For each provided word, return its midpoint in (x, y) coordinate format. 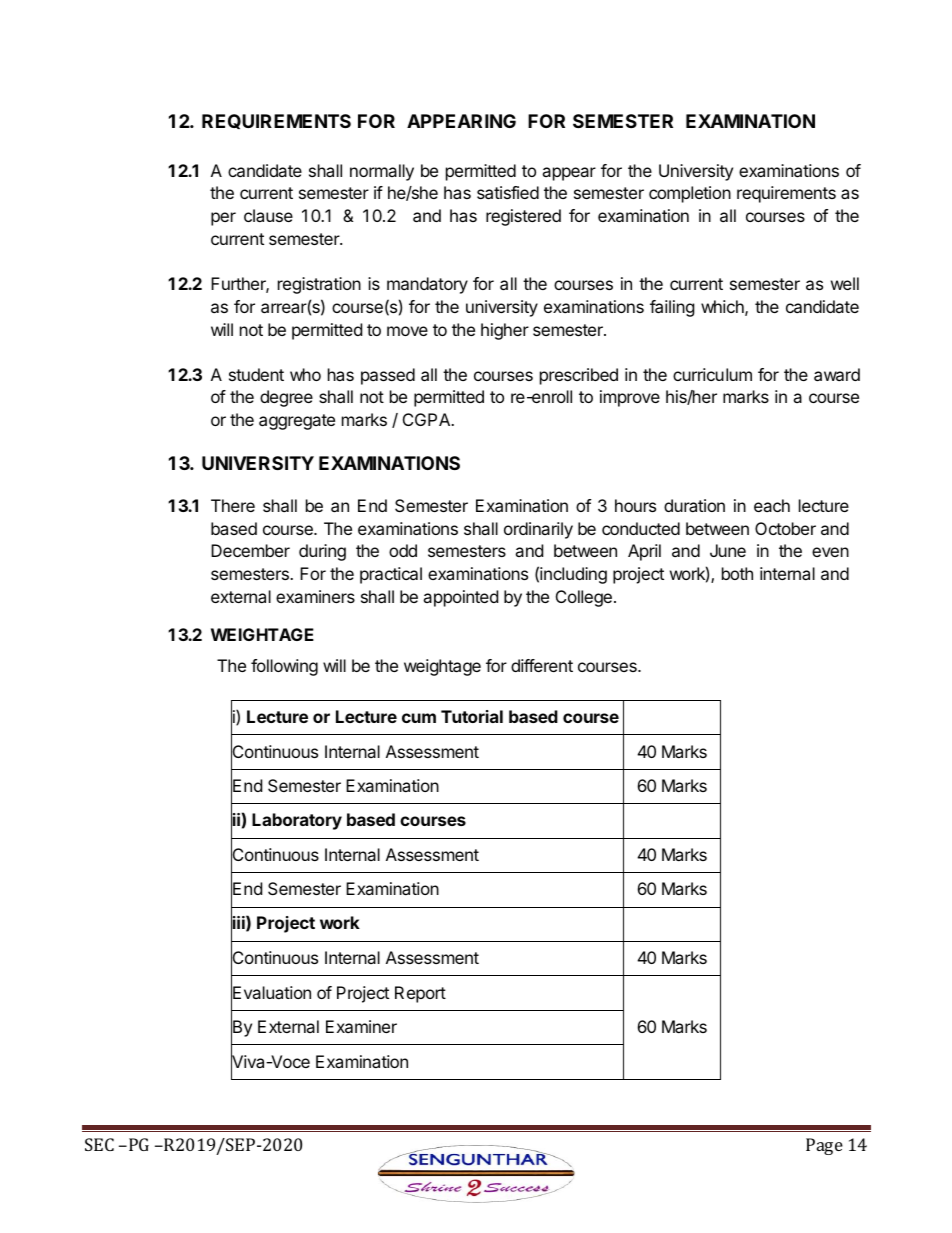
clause (268, 215)
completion (690, 194)
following (284, 667)
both (737, 573)
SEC (99, 1144)
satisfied (508, 192)
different (542, 665)
